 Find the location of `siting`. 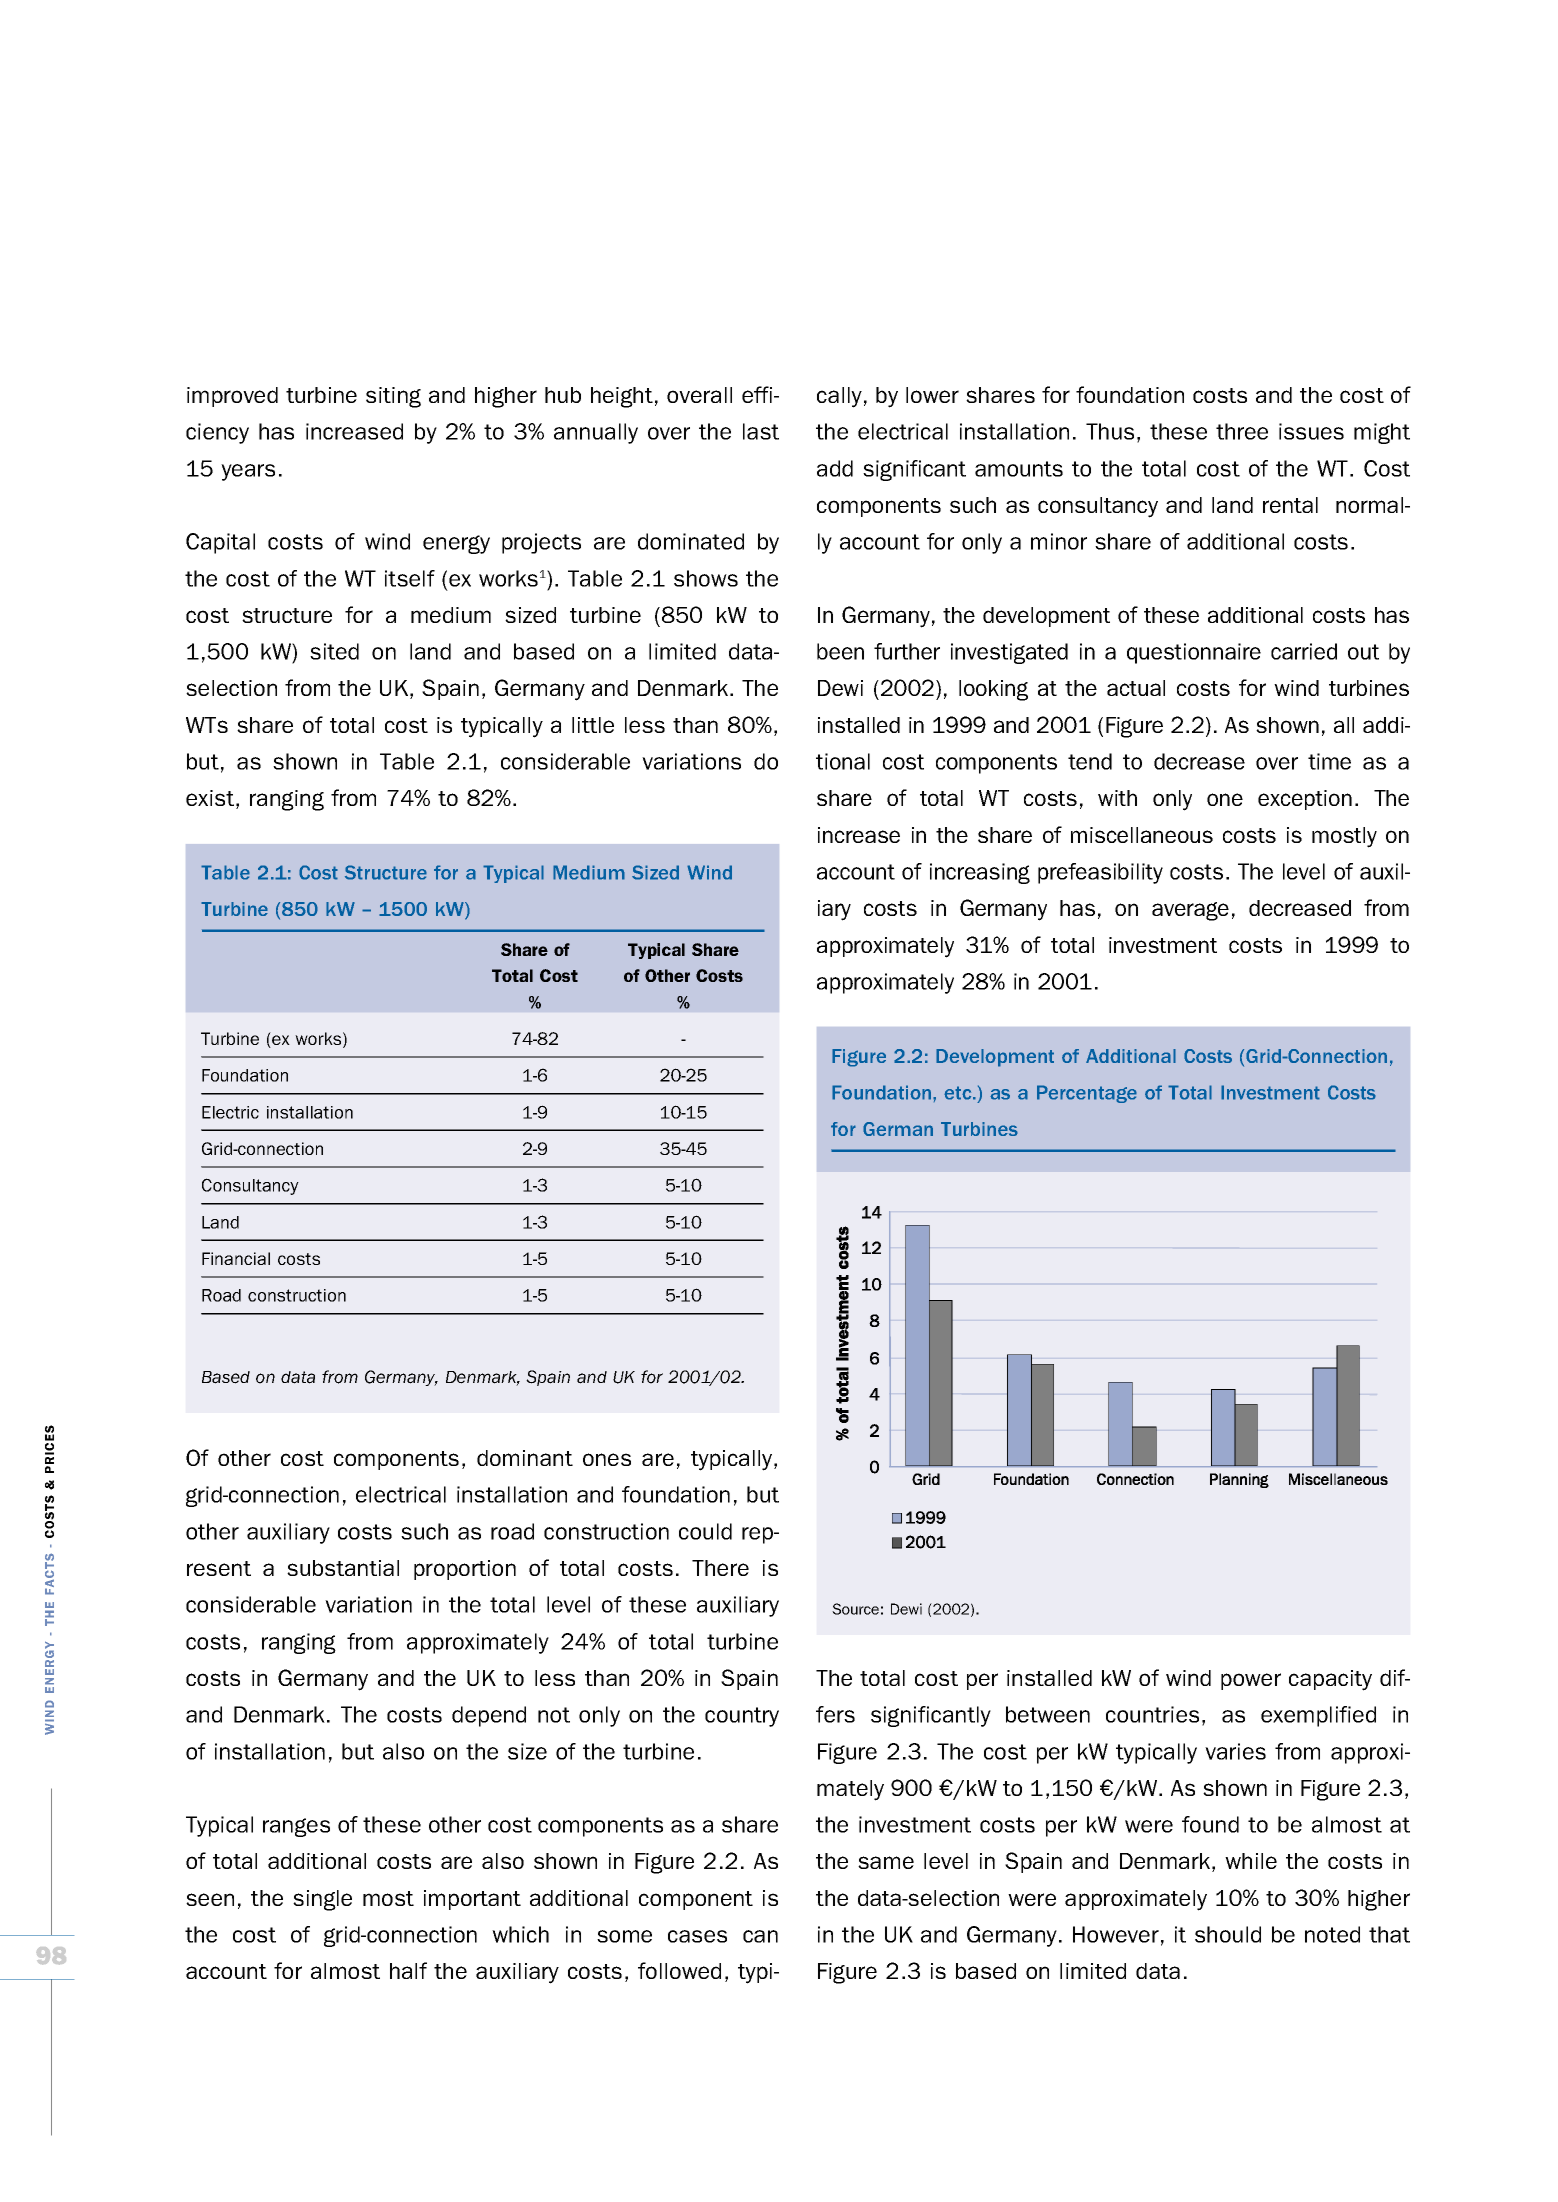

siting is located at coordinates (393, 397).
